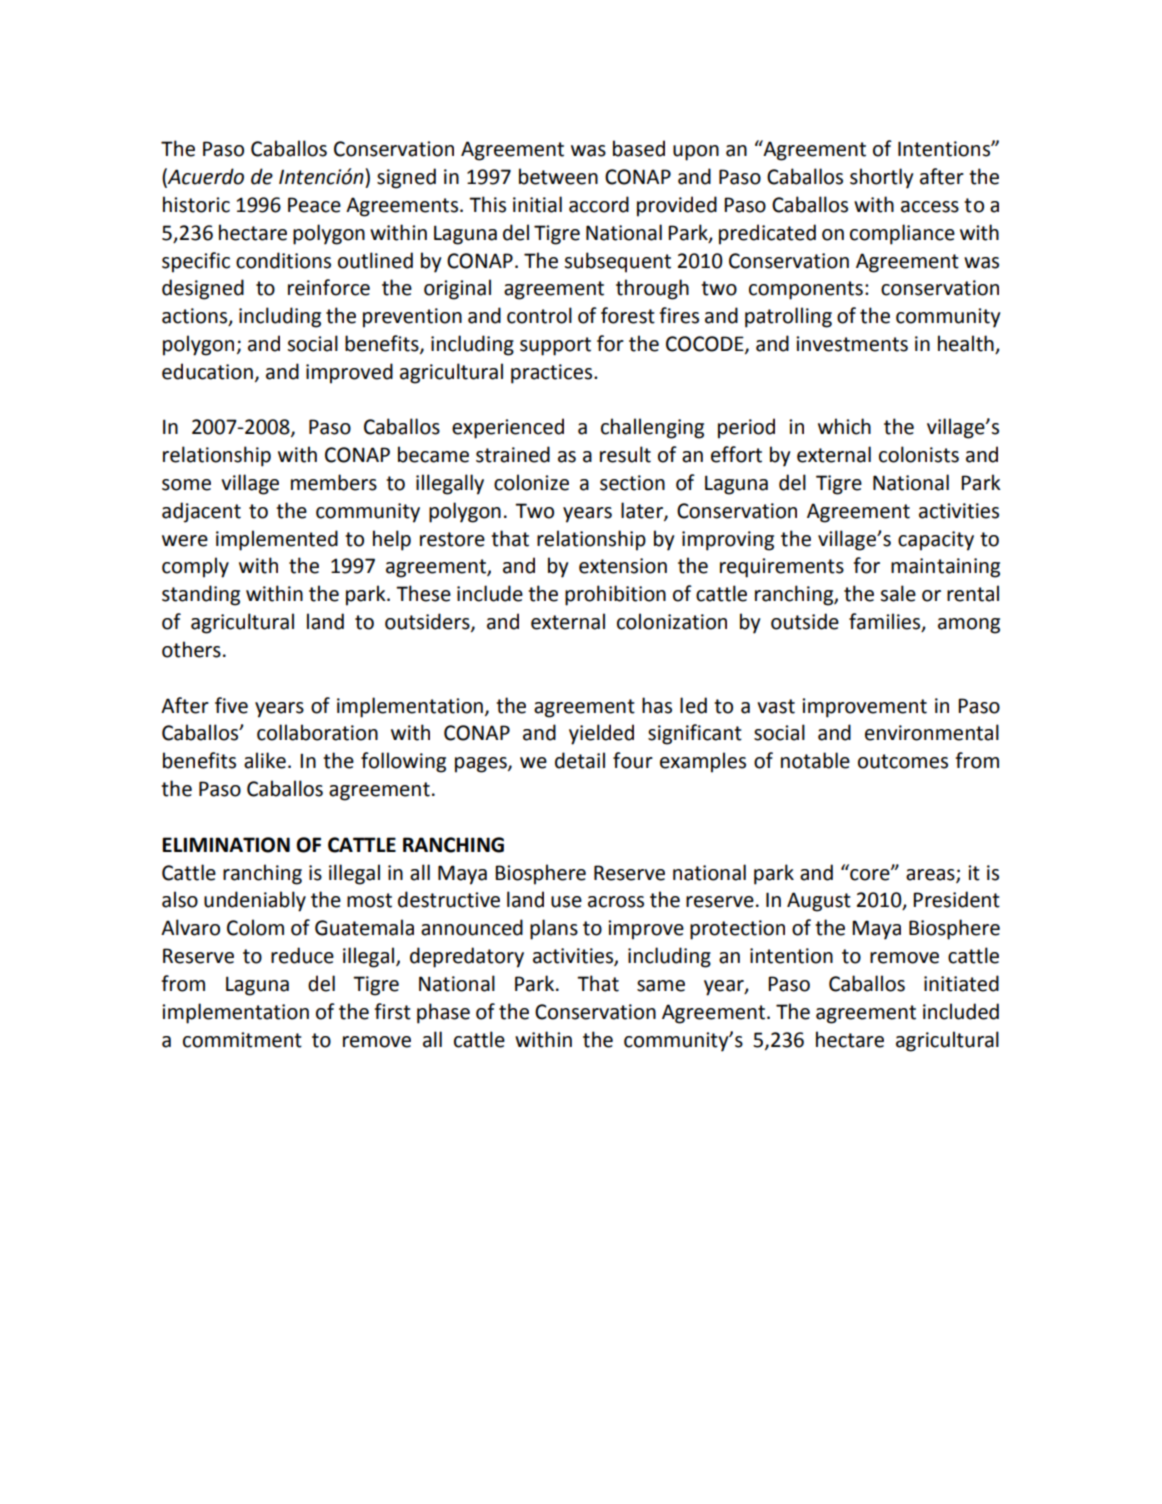 This screenshot has width=1162, height=1504. I want to click on shortly, so click(881, 178).
